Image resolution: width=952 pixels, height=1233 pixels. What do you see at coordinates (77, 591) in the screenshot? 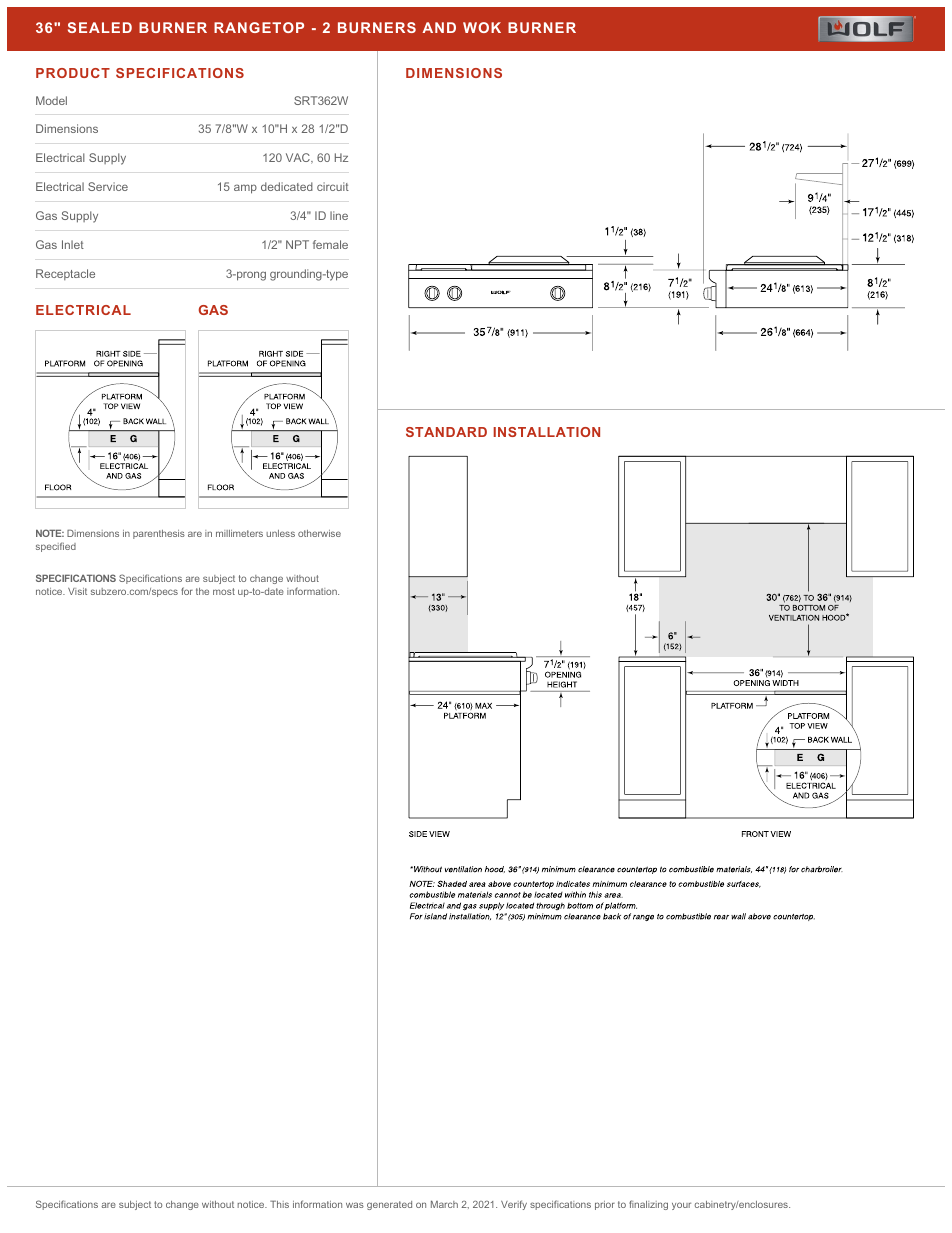
I see `Visit` at bounding box center [77, 591].
